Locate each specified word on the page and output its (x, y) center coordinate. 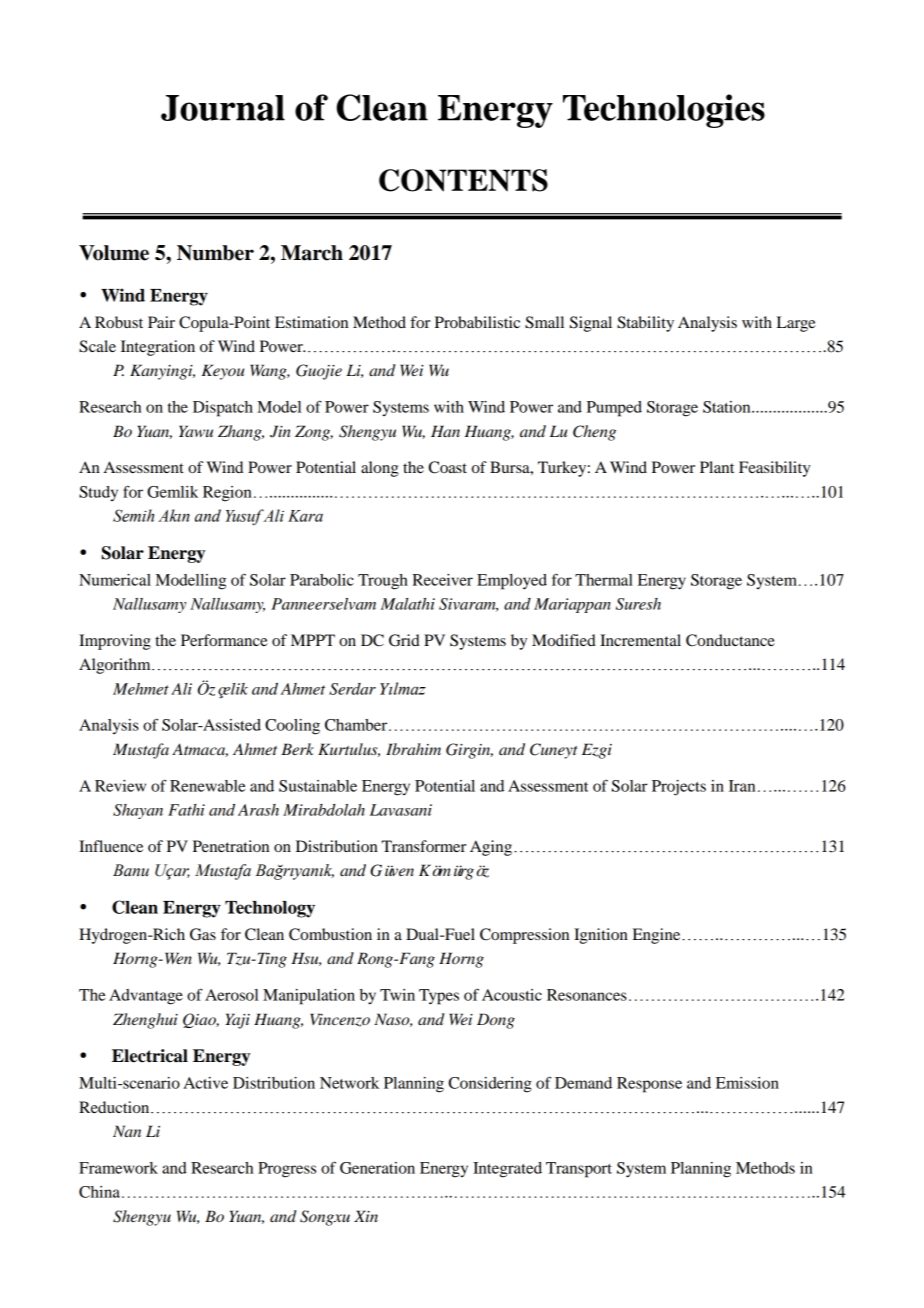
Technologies (664, 111)
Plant (717, 467)
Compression (524, 936)
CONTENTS (463, 180)
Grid (404, 640)
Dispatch (223, 409)
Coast (448, 467)
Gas (203, 934)
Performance (224, 640)
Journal (223, 108)
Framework (118, 1168)
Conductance (730, 640)
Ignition (601, 936)
